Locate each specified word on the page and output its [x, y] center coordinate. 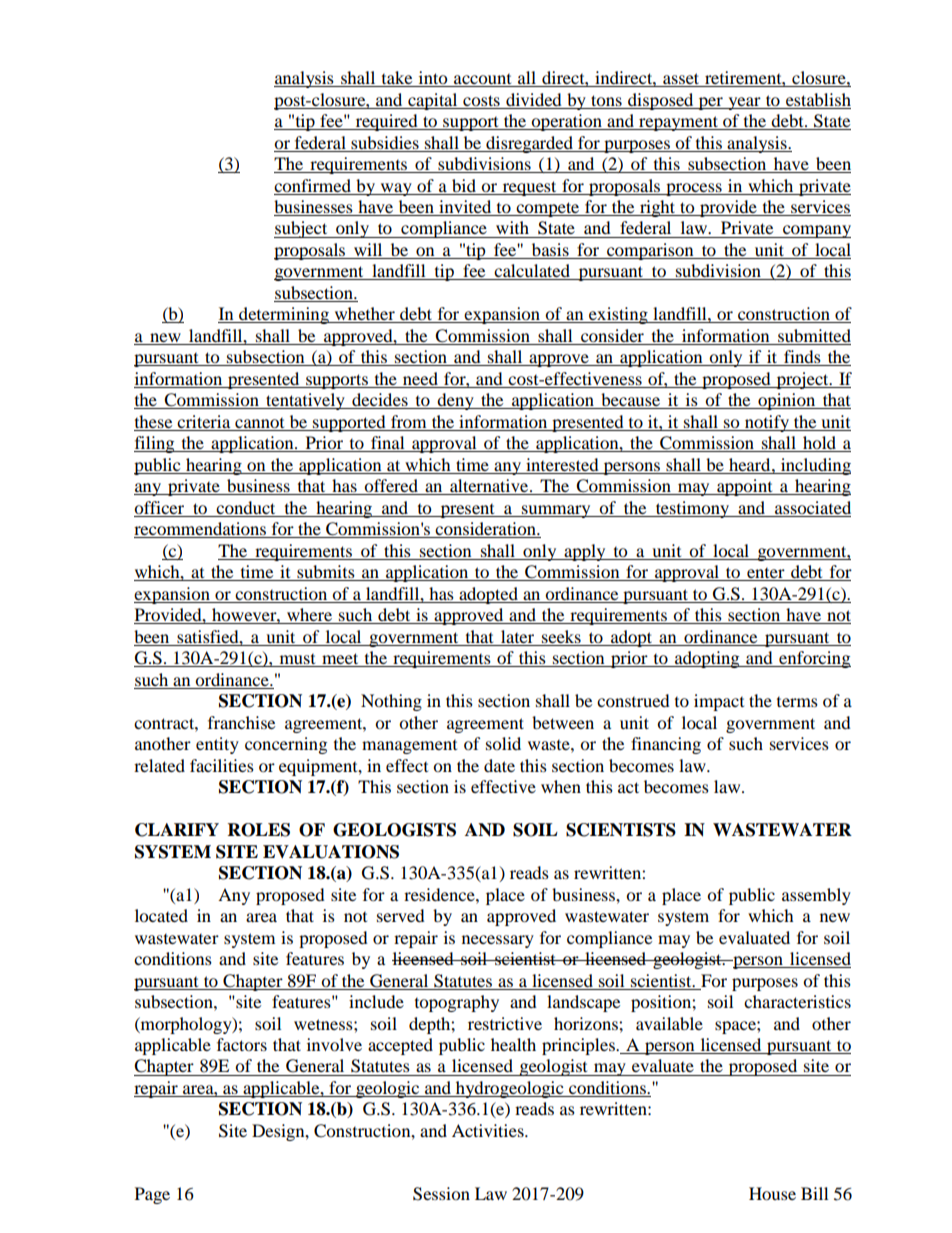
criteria [204, 423]
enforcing [814, 659]
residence [440, 894]
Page [152, 1195]
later [517, 636]
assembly [816, 896]
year [744, 103]
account [483, 80]
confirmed [312, 185]
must [297, 660]
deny [455, 401]
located [161, 915]
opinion [787, 401]
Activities [489, 1130]
